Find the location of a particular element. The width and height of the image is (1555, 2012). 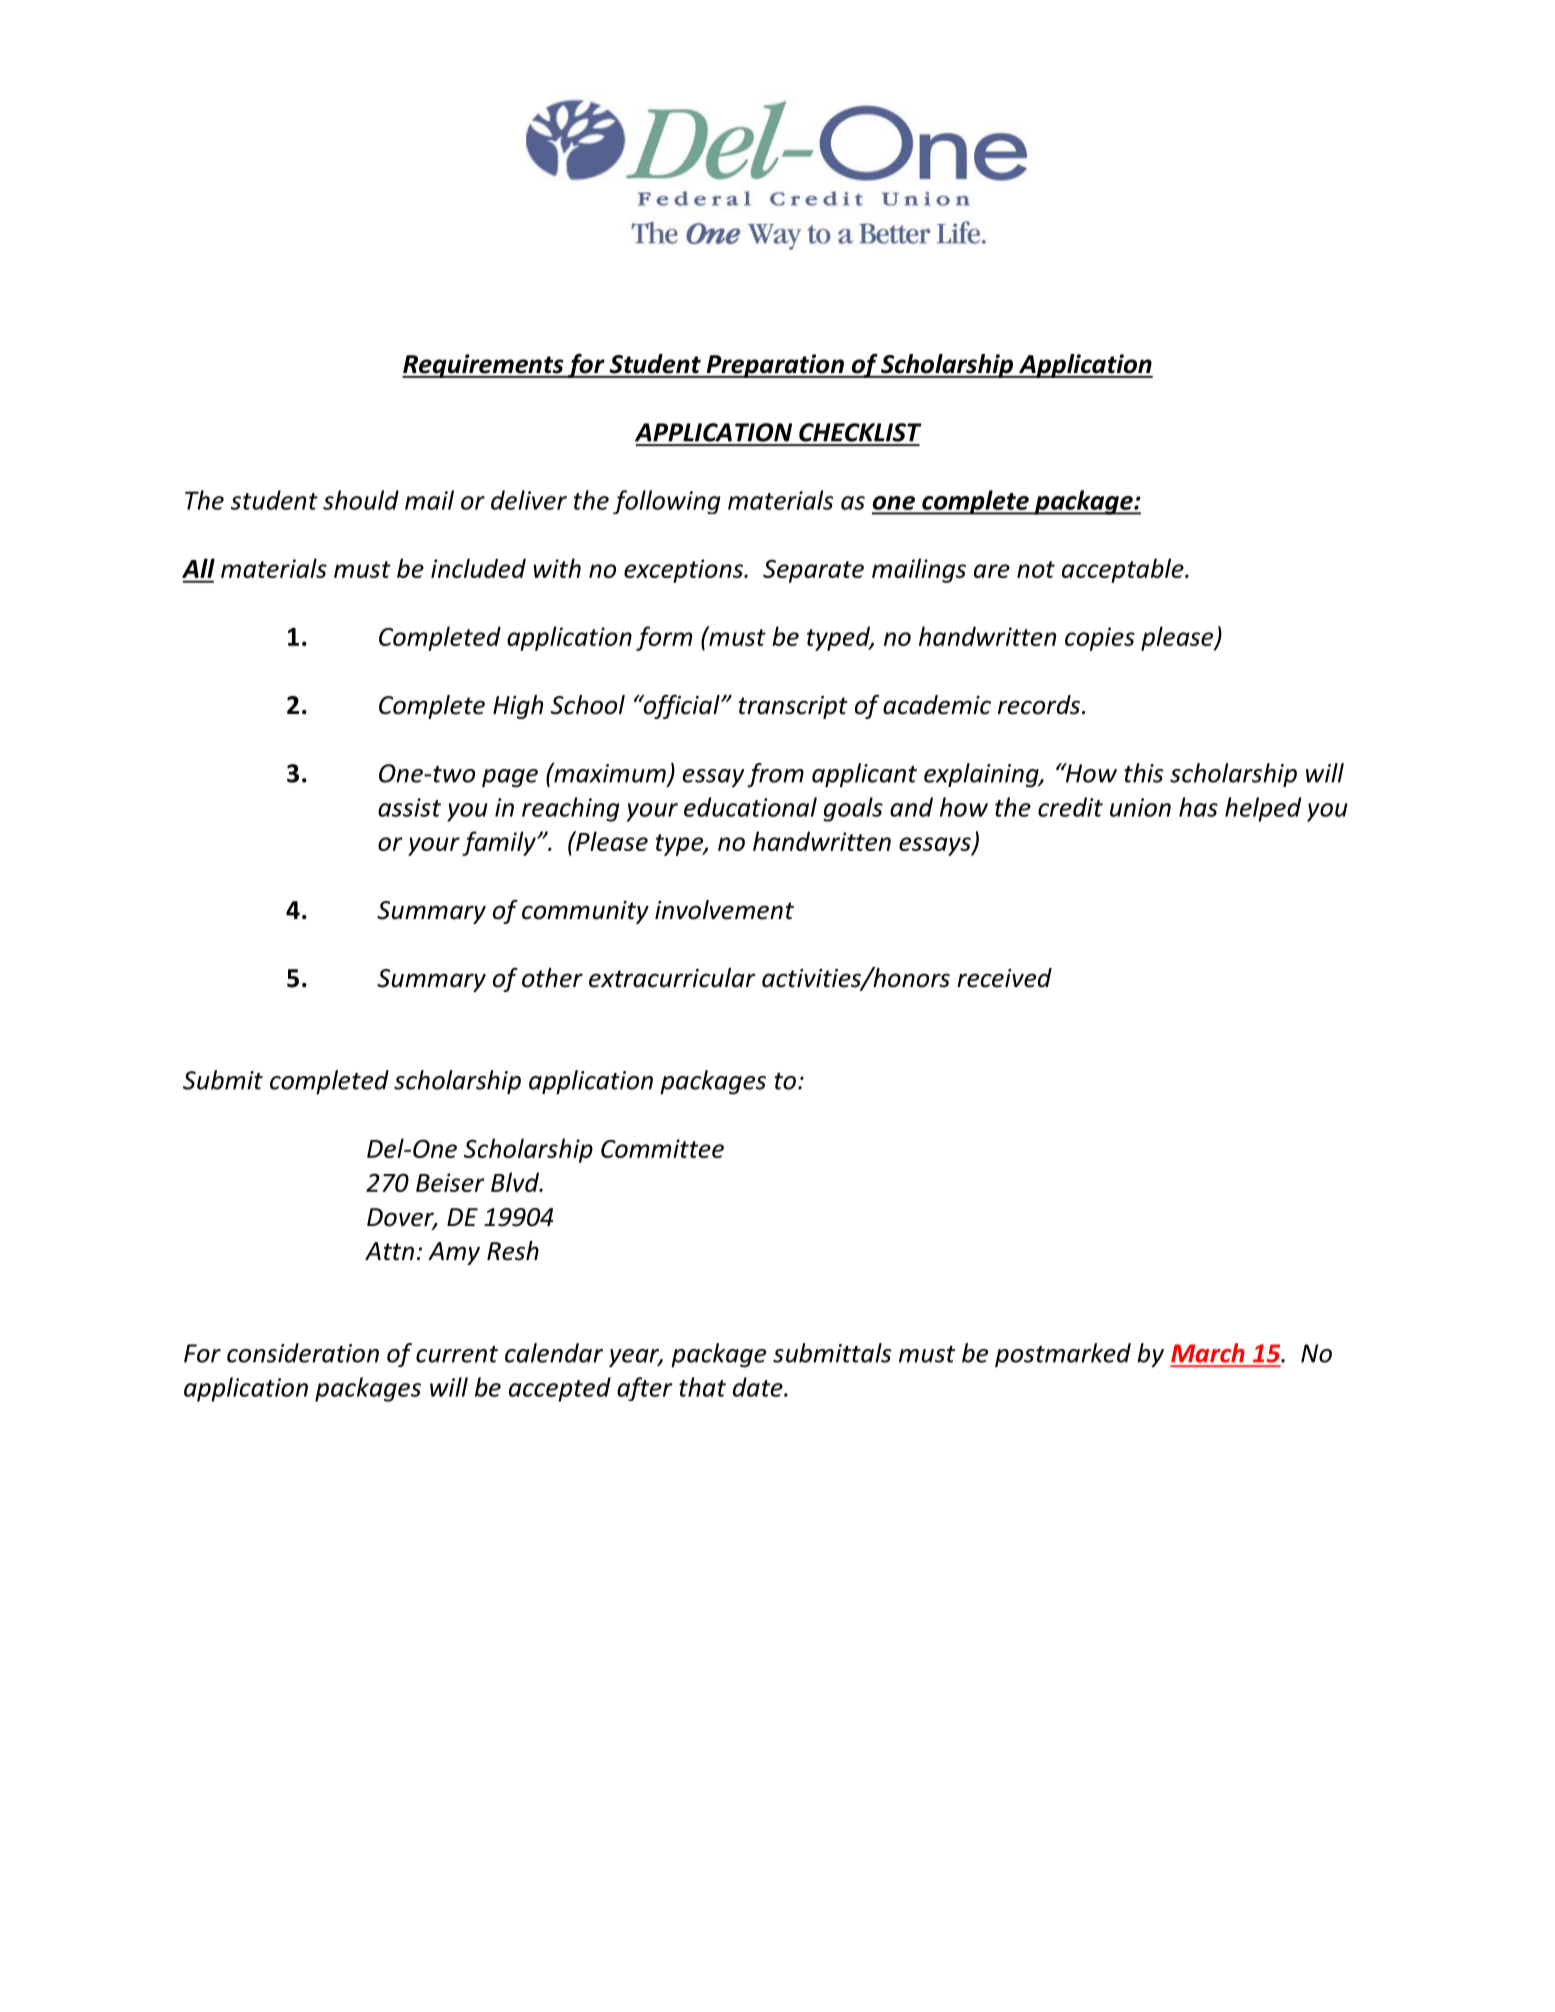

Requirements is located at coordinates (484, 366).
